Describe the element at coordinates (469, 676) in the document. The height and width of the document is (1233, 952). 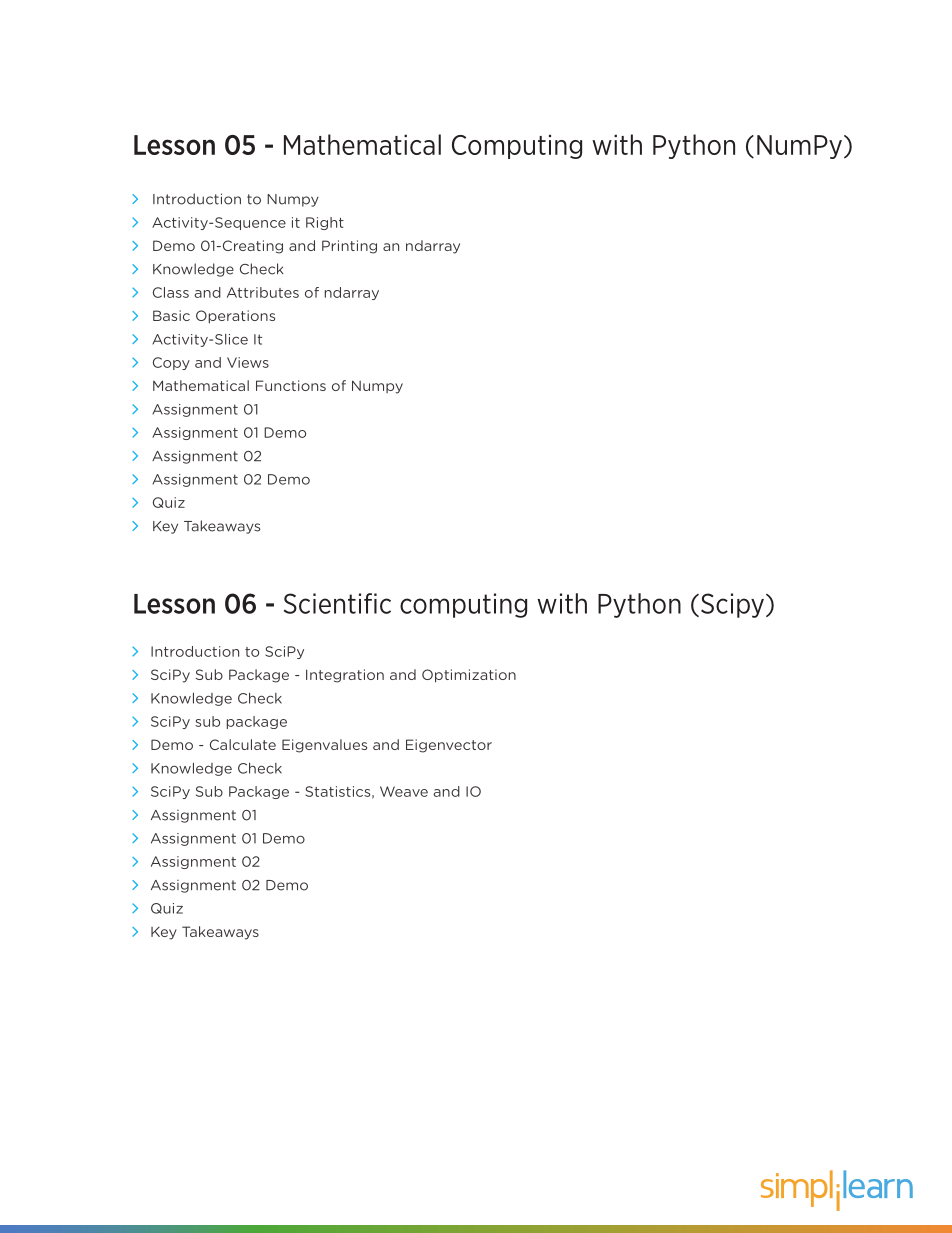
I see `Optimization` at that location.
